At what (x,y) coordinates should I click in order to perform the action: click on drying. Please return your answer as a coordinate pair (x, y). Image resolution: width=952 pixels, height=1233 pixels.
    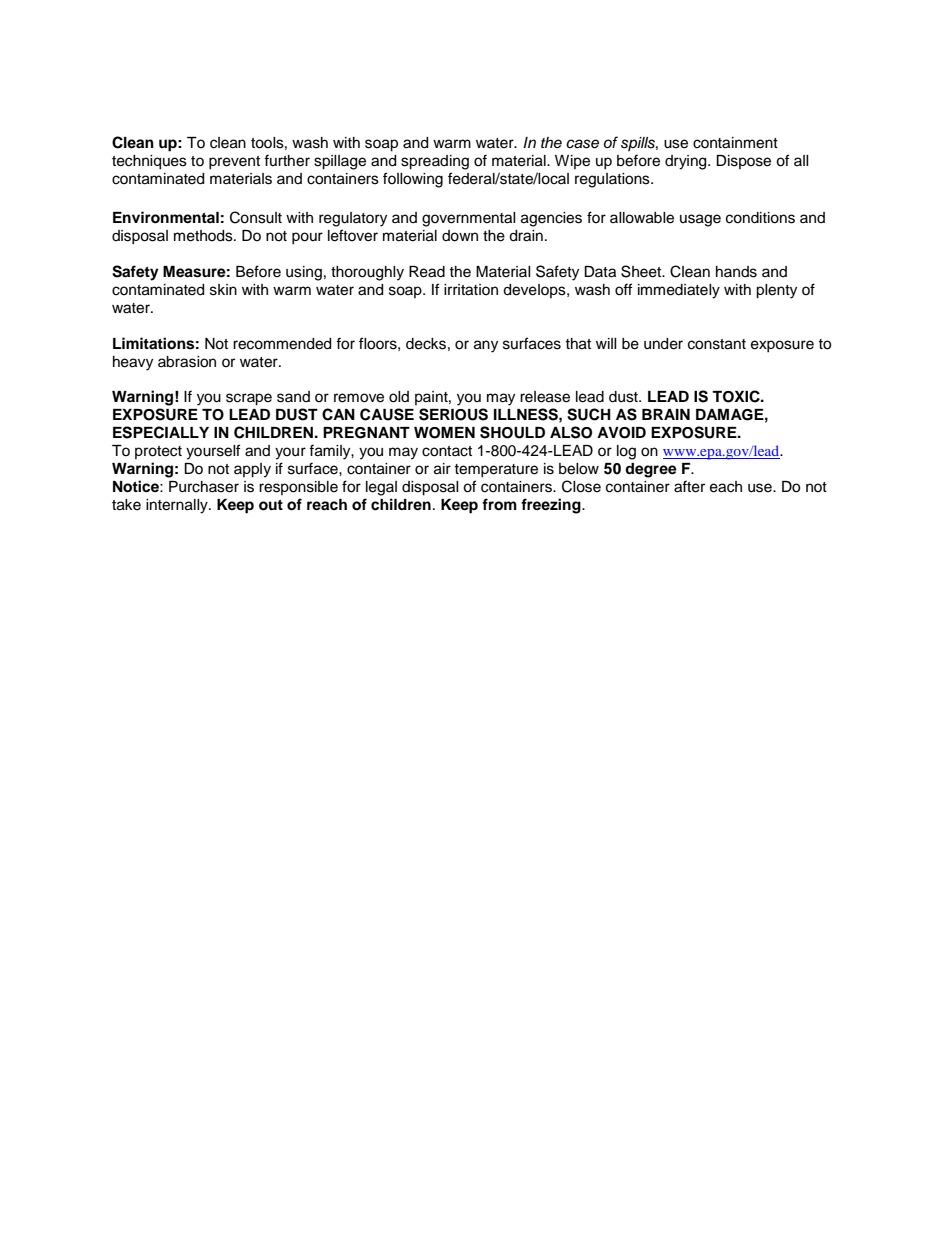
    Looking at the image, I should click on (687, 162).
